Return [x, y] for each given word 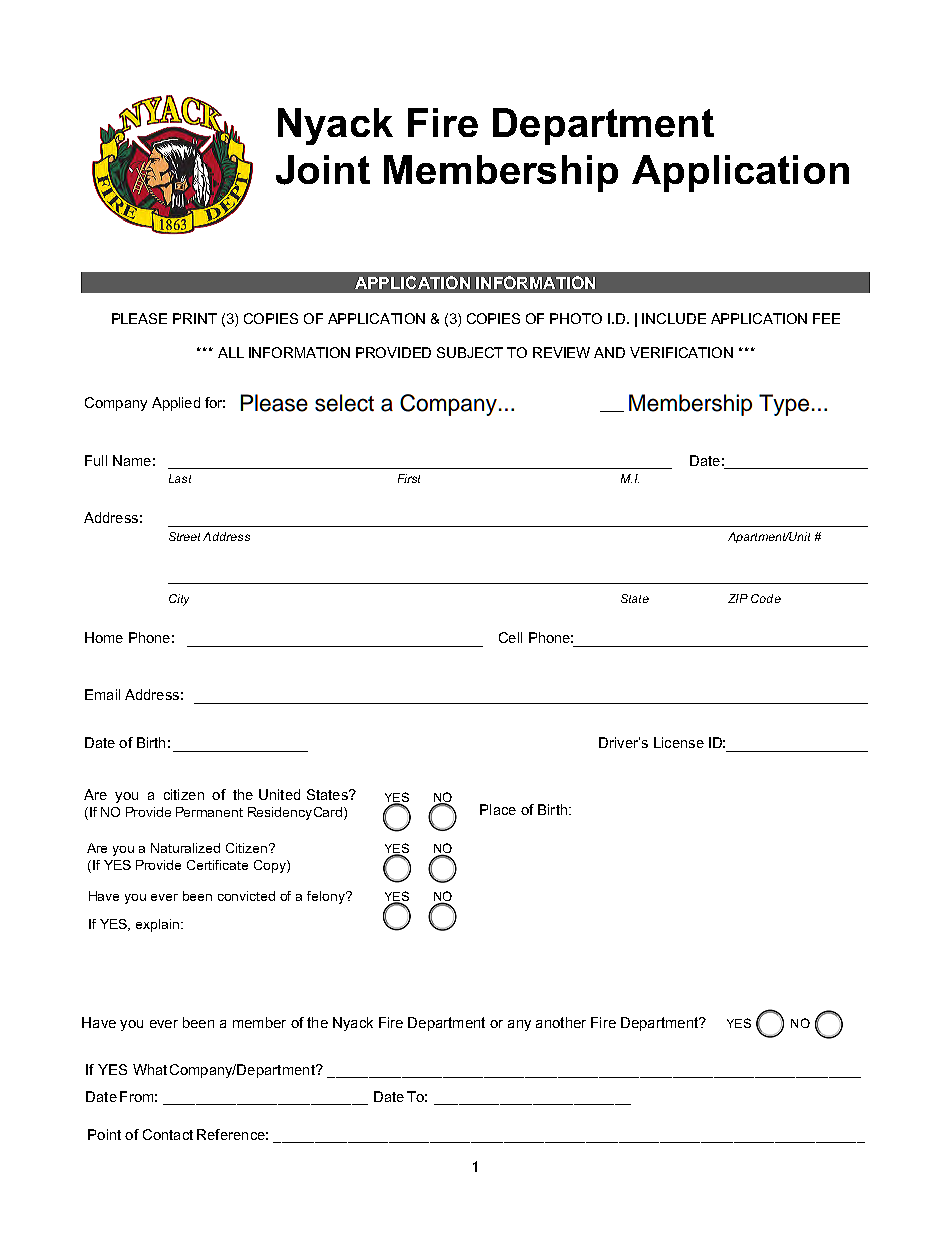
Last [180, 478]
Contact [168, 1134]
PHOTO [576, 318]
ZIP [738, 598]
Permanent [209, 812]
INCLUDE [674, 318]
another [561, 1022]
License [679, 742]
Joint [323, 170]
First [409, 478]
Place [498, 809]
